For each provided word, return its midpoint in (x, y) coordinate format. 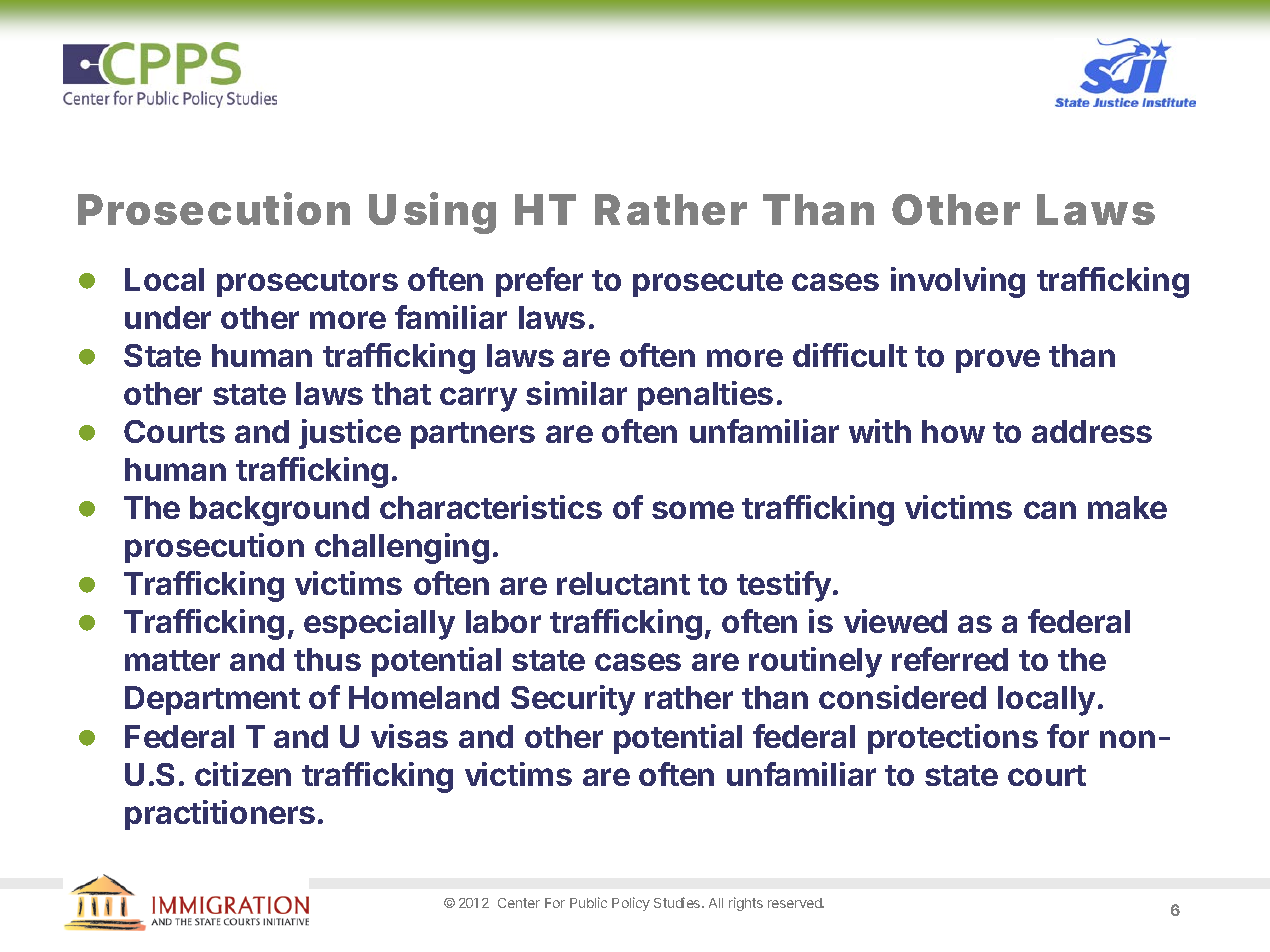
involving (958, 282)
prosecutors (307, 283)
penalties (705, 396)
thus (327, 659)
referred (950, 659)
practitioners (220, 815)
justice (350, 434)
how (953, 431)
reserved (796, 903)
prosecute (708, 283)
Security (573, 700)
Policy (631, 904)
